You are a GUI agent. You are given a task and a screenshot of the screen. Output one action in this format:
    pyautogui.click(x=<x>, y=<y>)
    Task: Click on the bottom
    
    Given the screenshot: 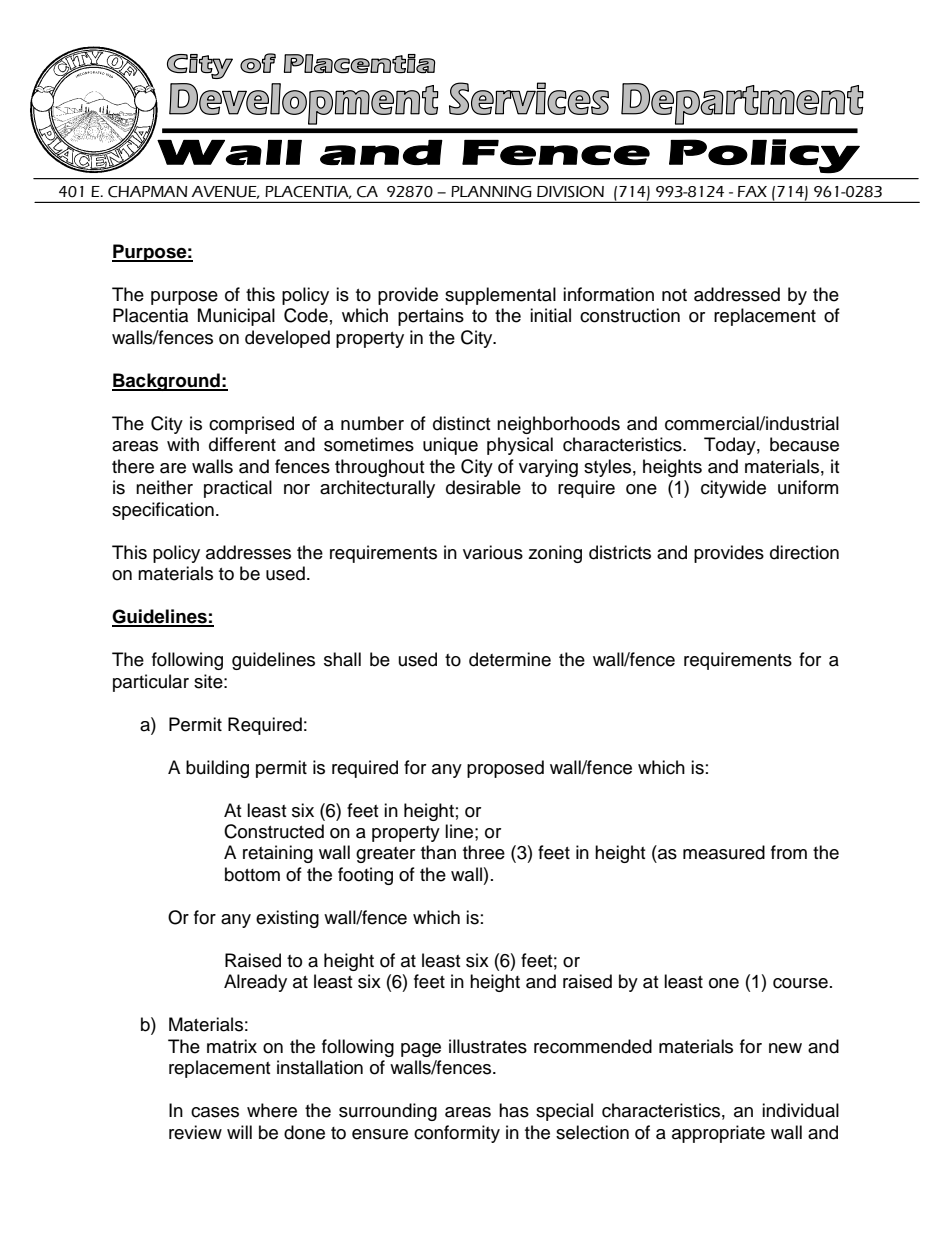 What is the action you would take?
    pyautogui.click(x=252, y=874)
